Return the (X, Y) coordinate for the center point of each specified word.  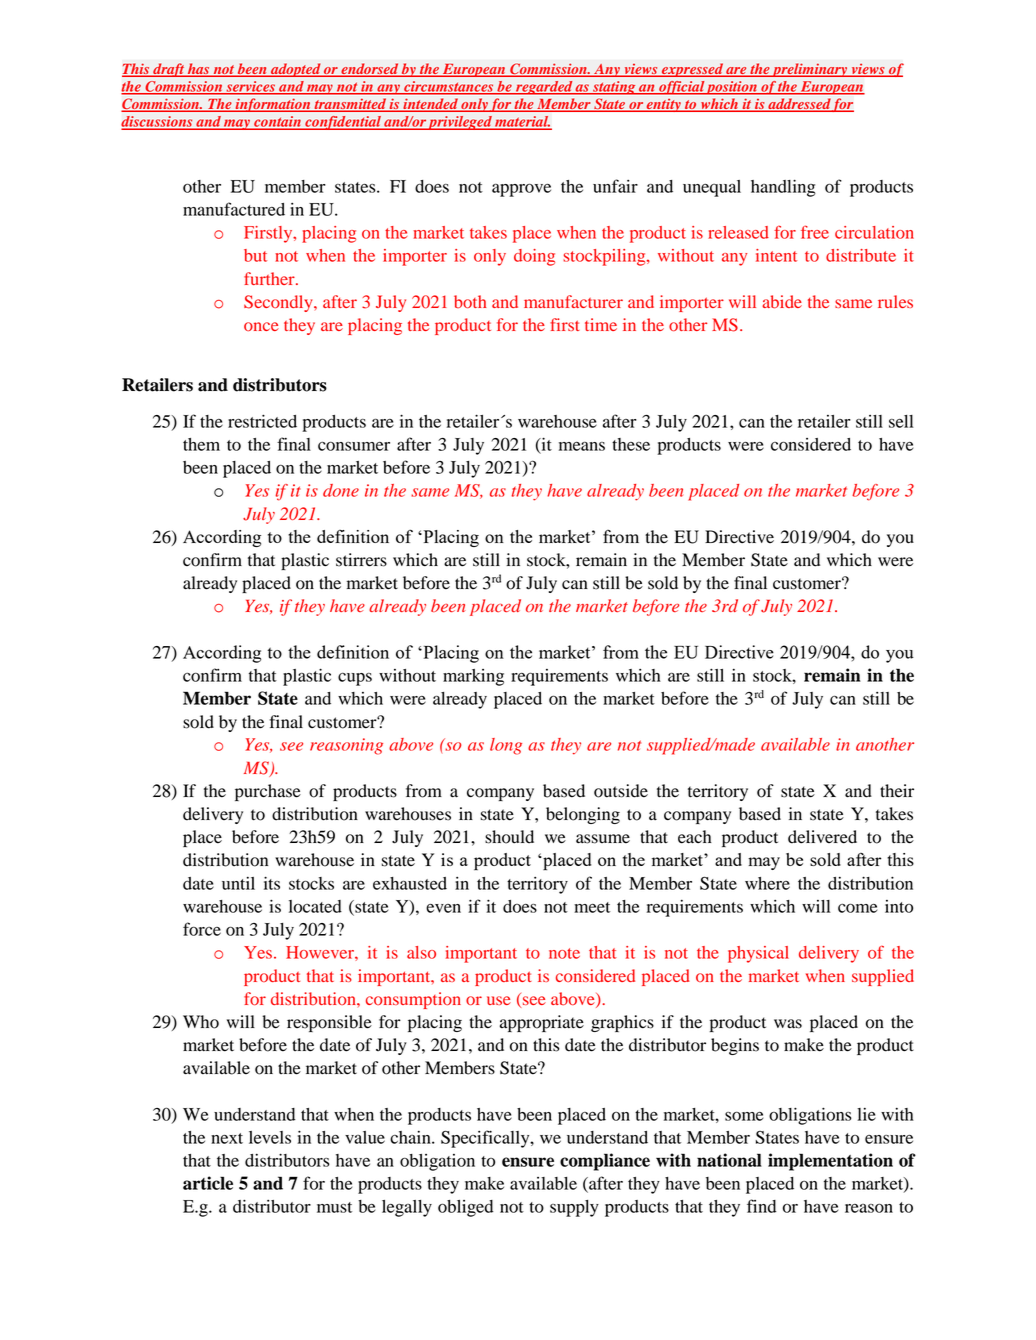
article (208, 1183)
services (250, 87)
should (509, 837)
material (522, 122)
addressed (799, 105)
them (201, 444)
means (582, 446)
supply (574, 1208)
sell (901, 421)
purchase (268, 792)
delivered (822, 837)
